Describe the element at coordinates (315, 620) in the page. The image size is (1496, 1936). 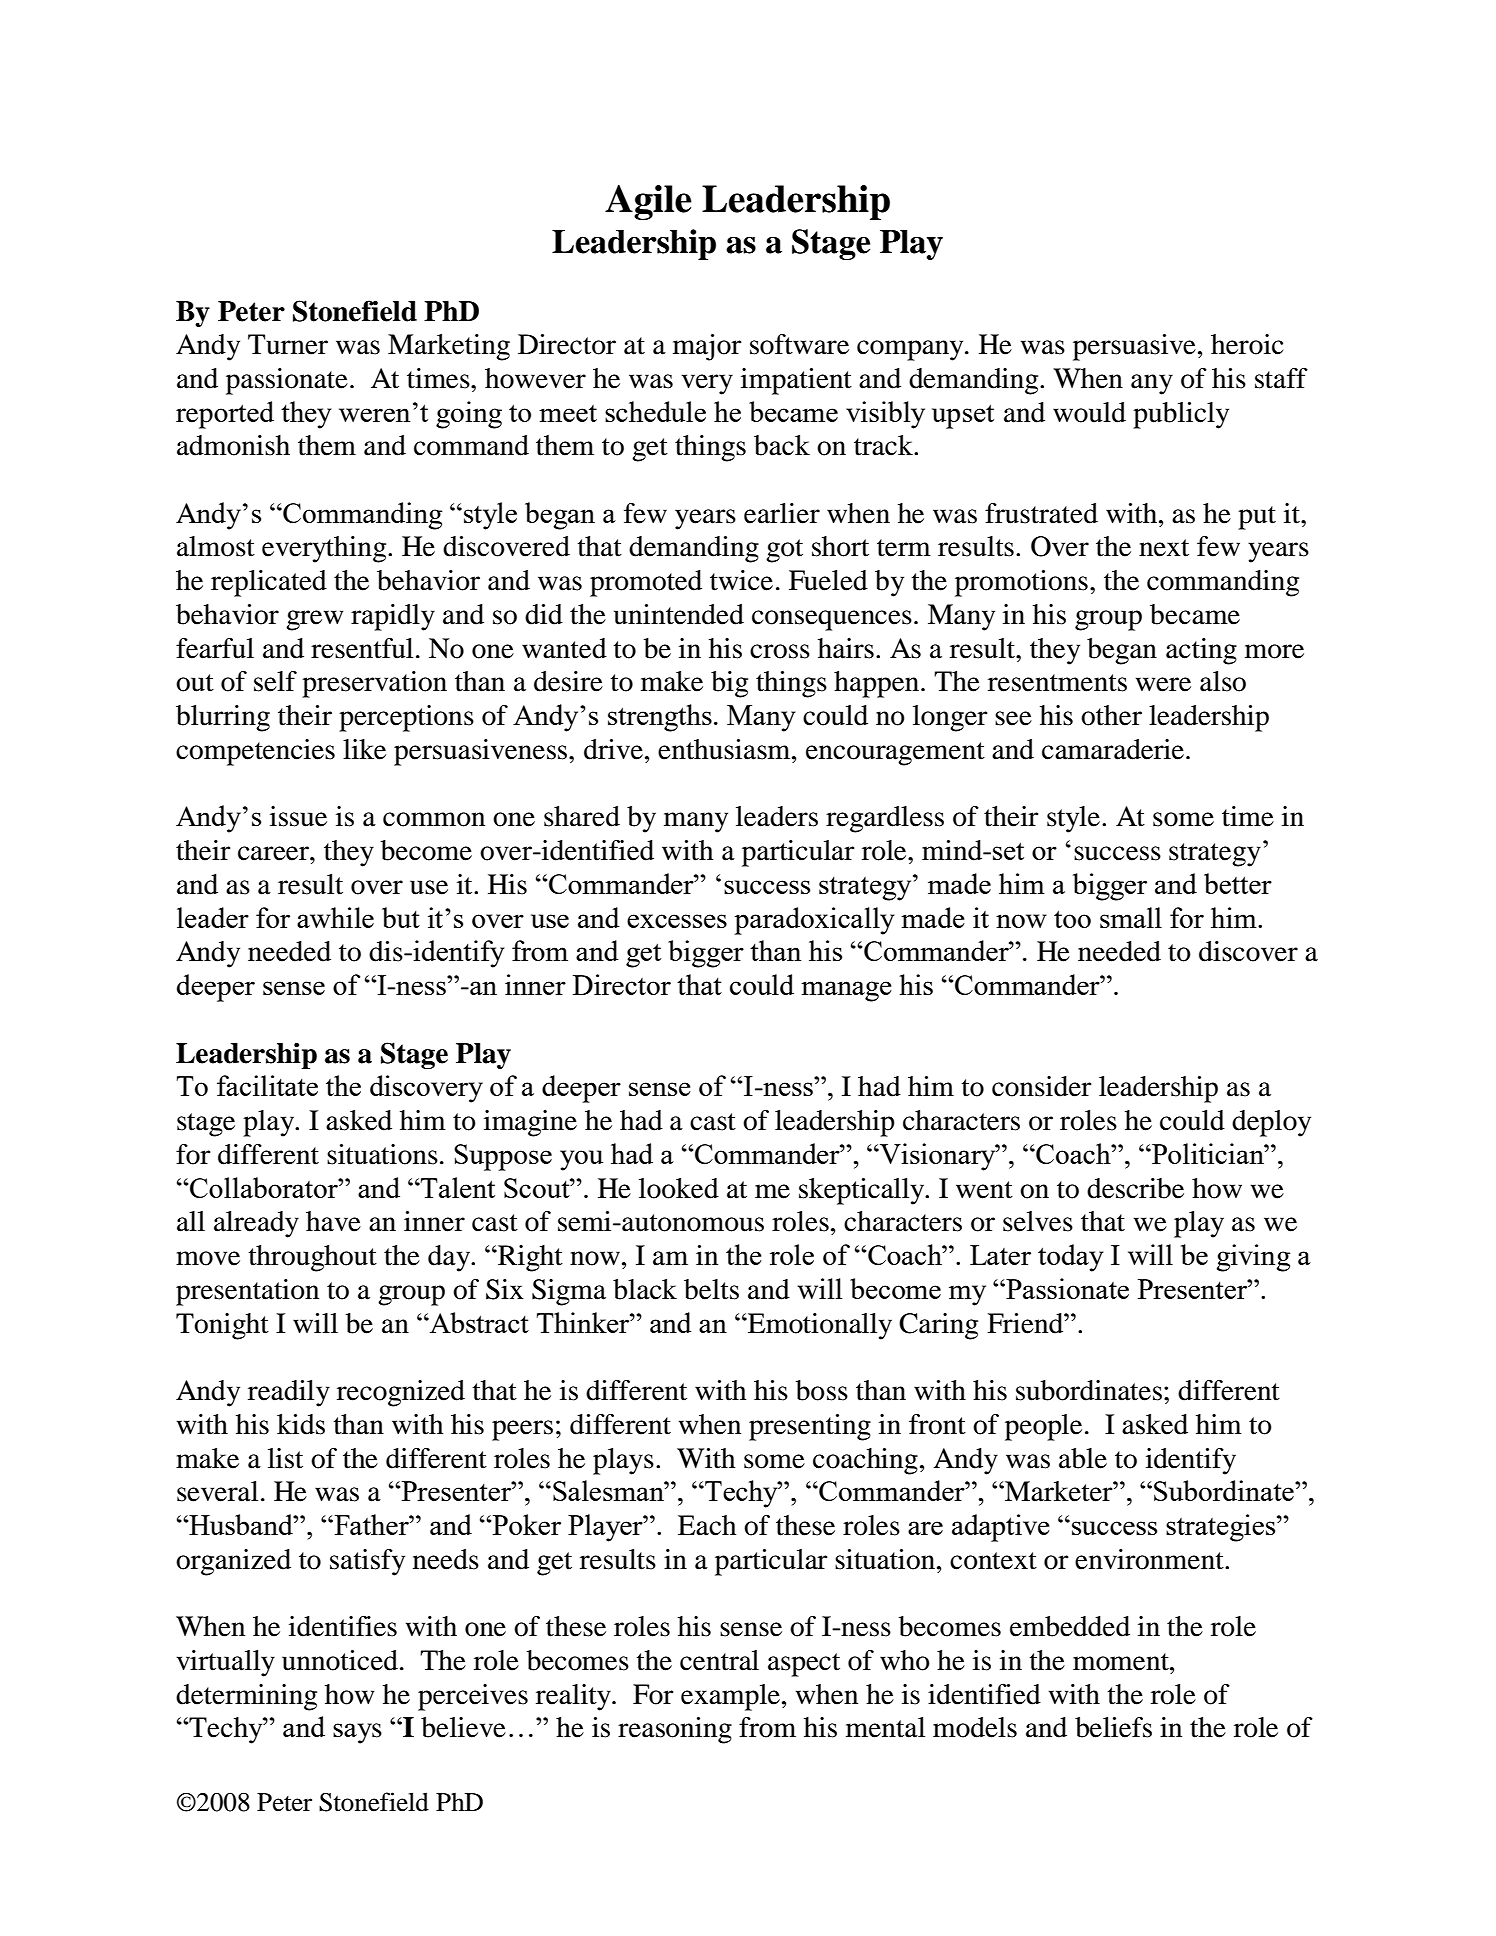
I see `grew` at that location.
